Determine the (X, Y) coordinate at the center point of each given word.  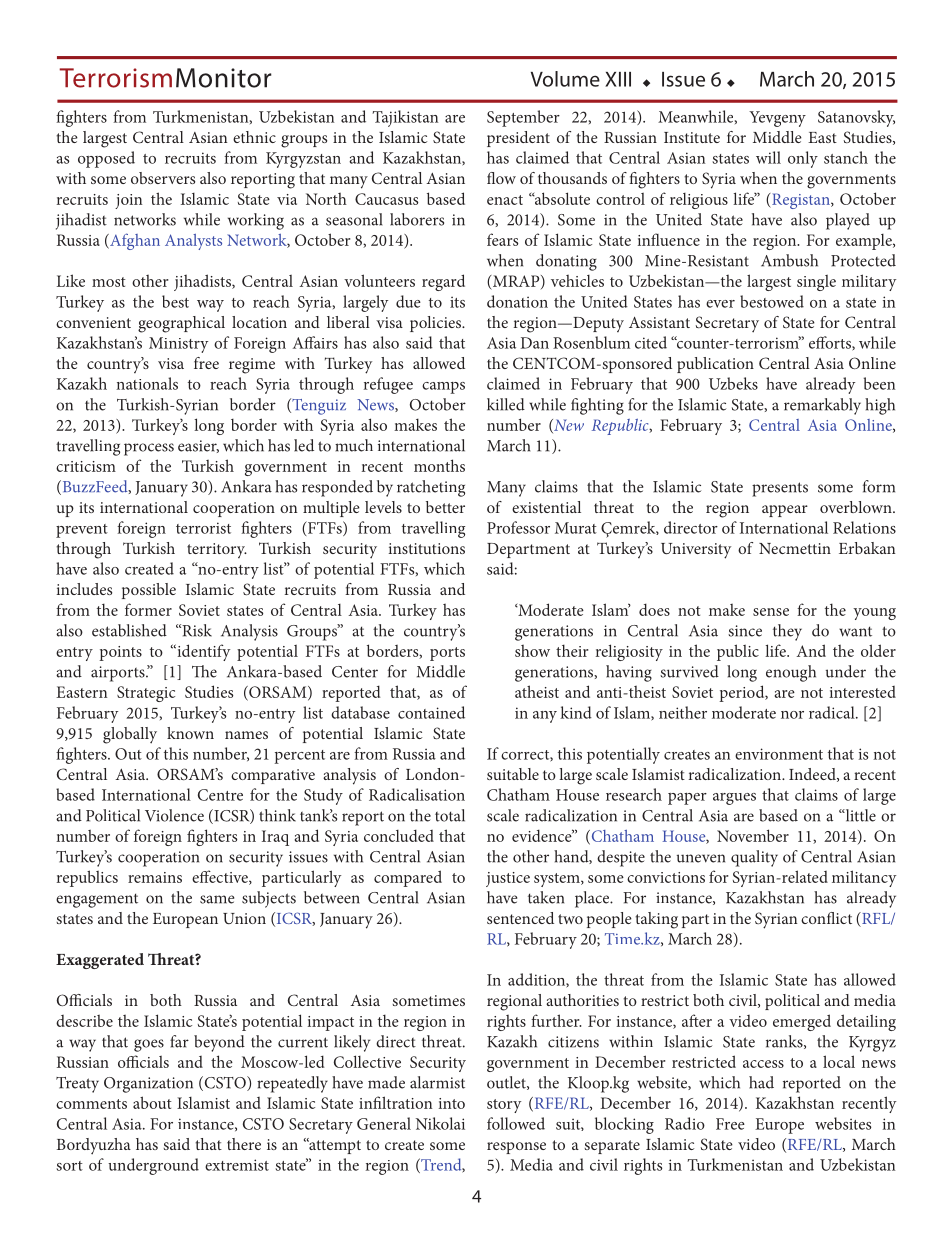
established (129, 630)
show (532, 651)
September (523, 118)
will (768, 157)
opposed (106, 159)
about (152, 1102)
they (787, 632)
